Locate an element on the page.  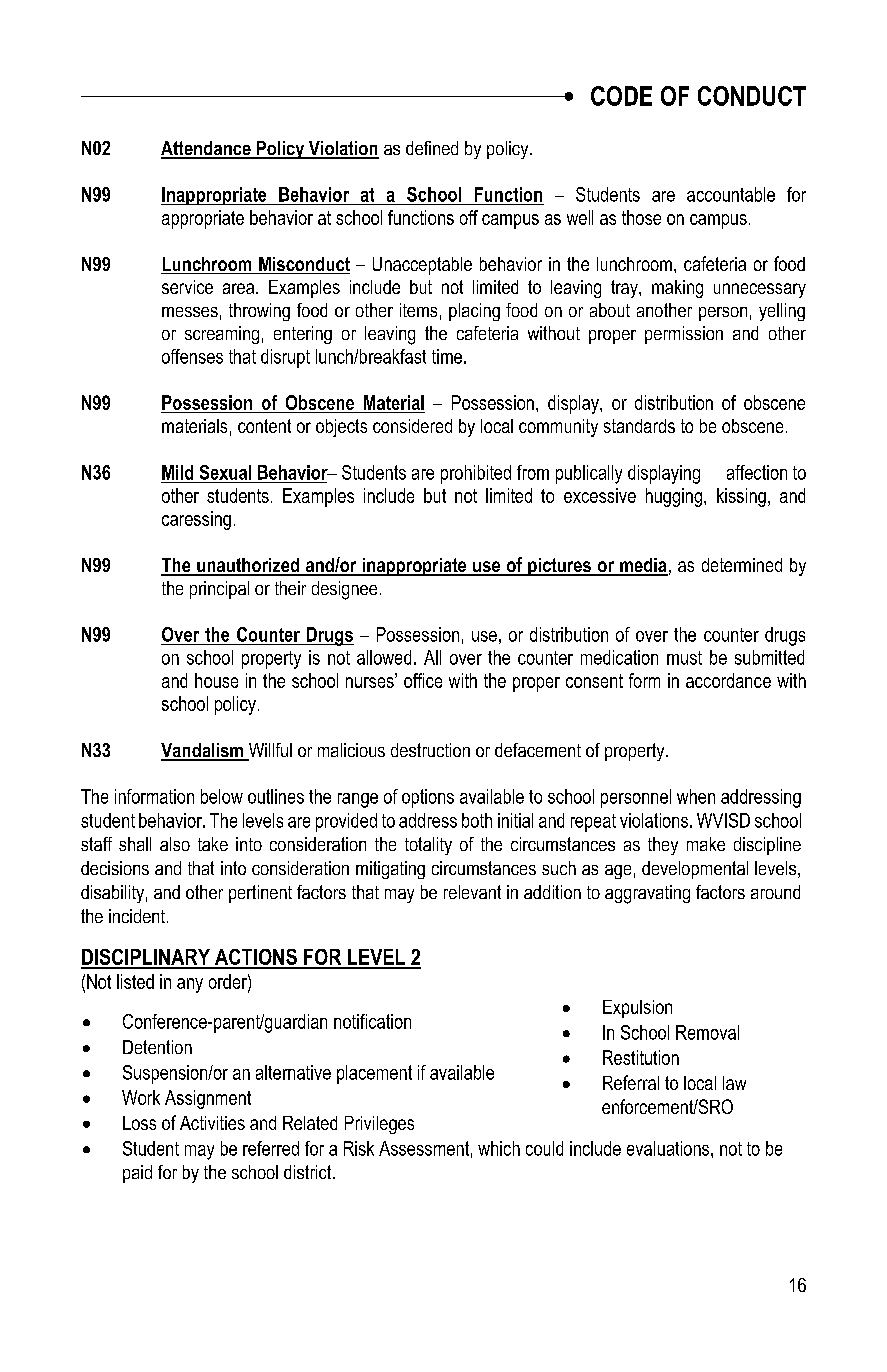
prohibited is located at coordinates (476, 474).
